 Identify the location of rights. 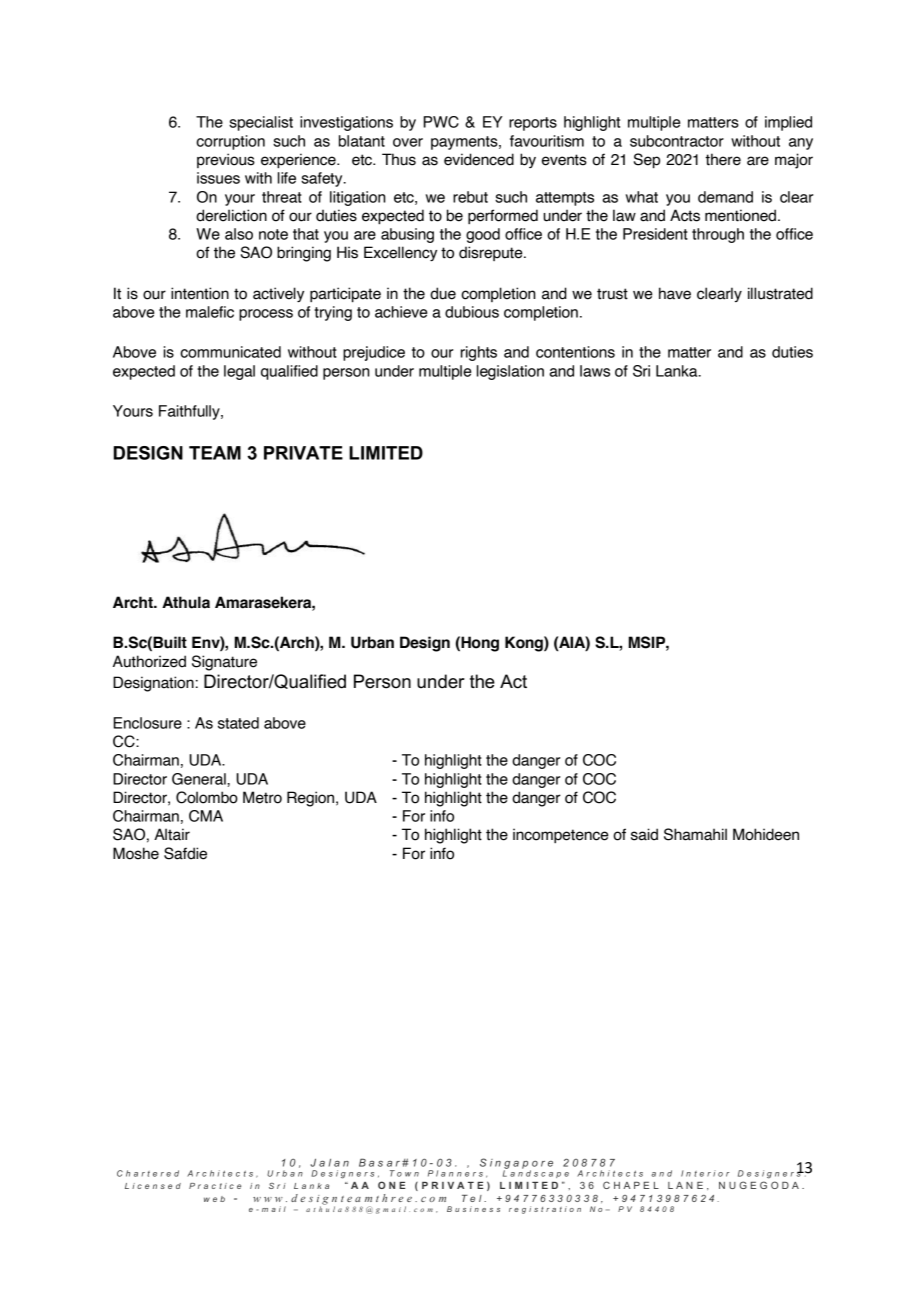
(479, 353).
